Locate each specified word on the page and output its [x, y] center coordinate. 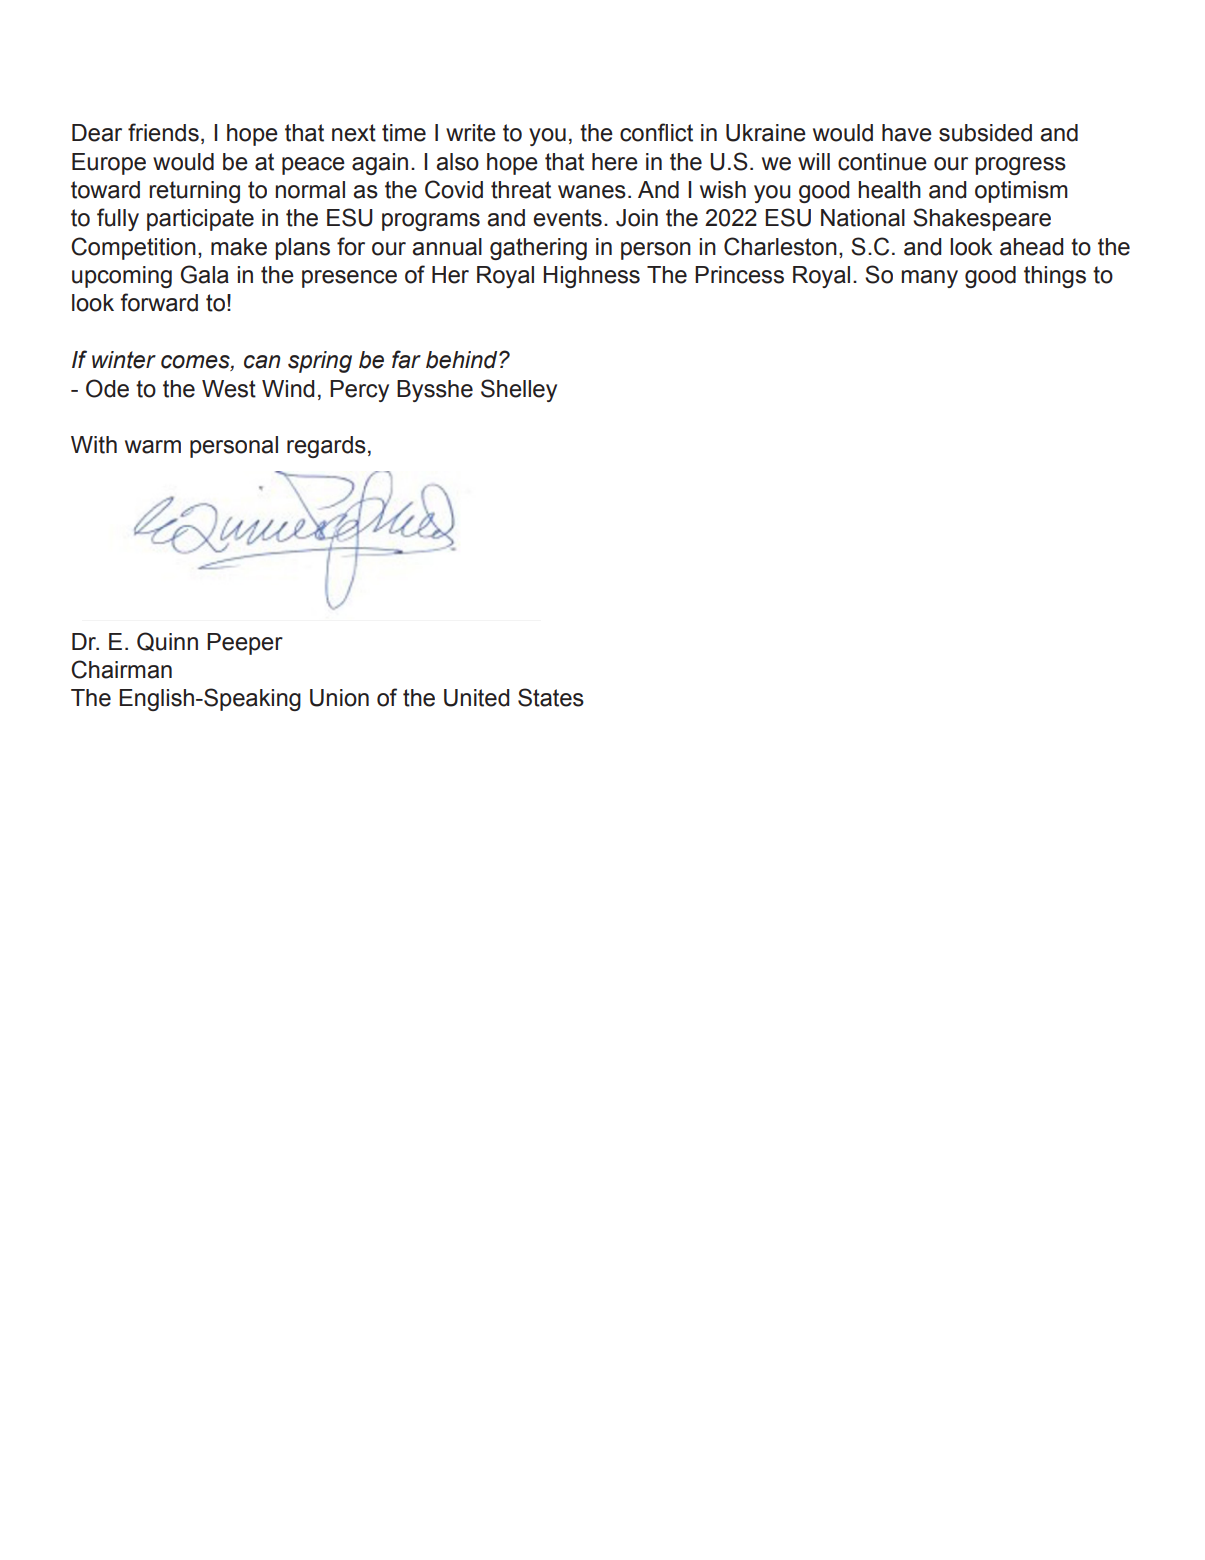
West [229, 389]
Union [339, 698]
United [476, 698]
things [1055, 277]
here [615, 162]
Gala [205, 274]
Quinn [167, 641]
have [907, 133]
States [551, 697]
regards [326, 447]
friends [163, 132]
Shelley [519, 390]
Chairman [121, 669]
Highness [591, 277]
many [930, 279]
